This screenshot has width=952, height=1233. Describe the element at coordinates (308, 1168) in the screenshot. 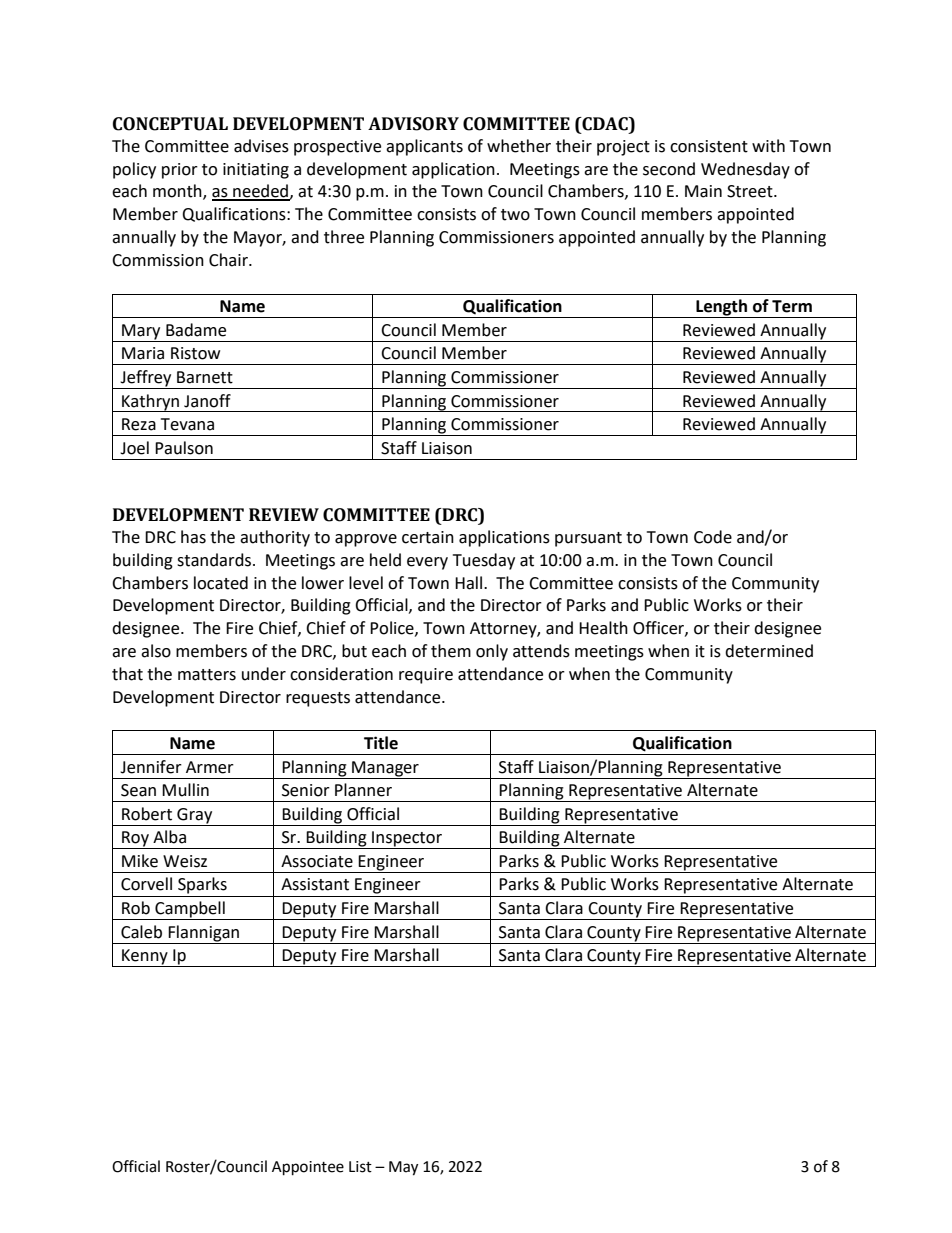

I see `Appointee` at that location.
